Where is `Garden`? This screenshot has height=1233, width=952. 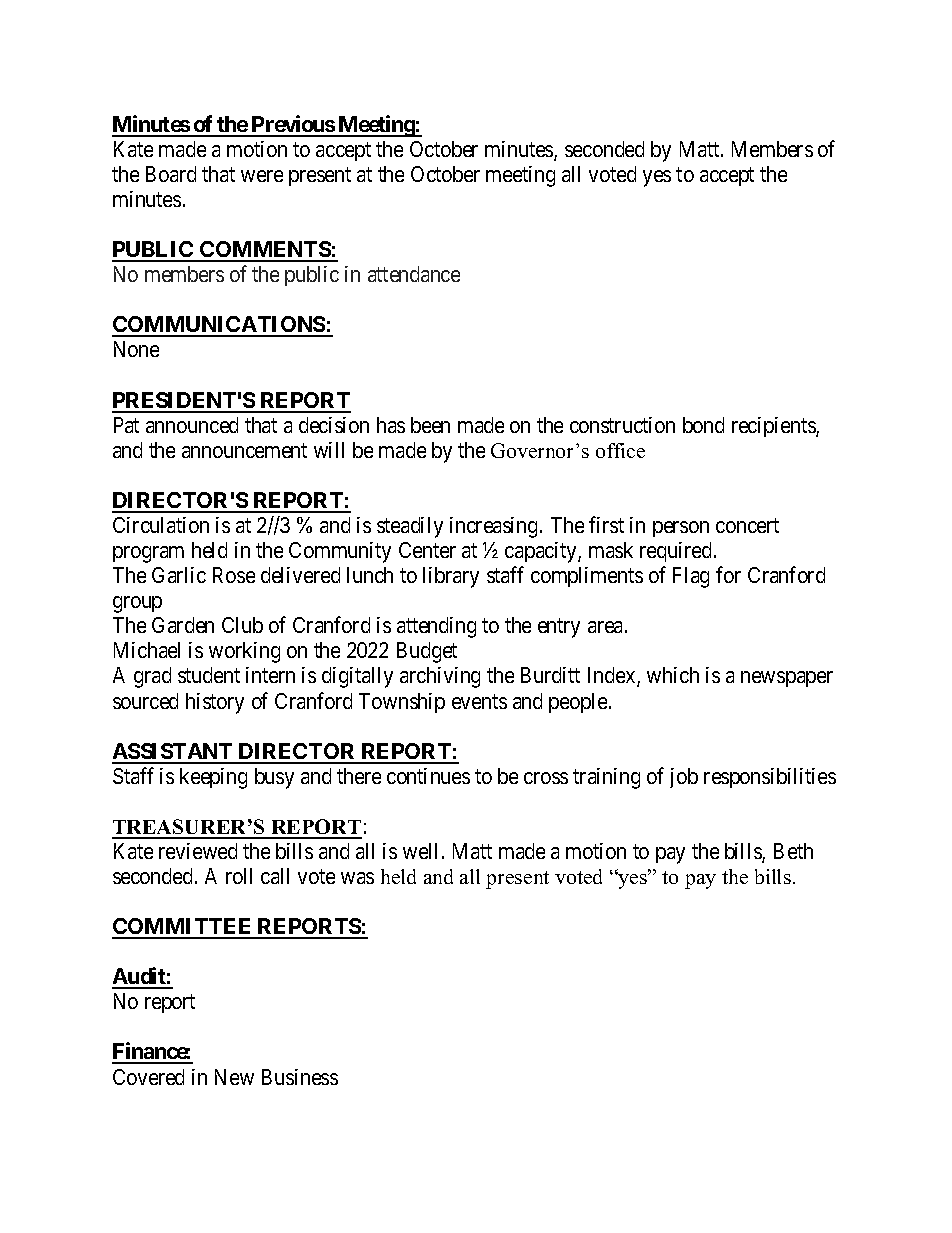
Garden is located at coordinates (183, 625).
